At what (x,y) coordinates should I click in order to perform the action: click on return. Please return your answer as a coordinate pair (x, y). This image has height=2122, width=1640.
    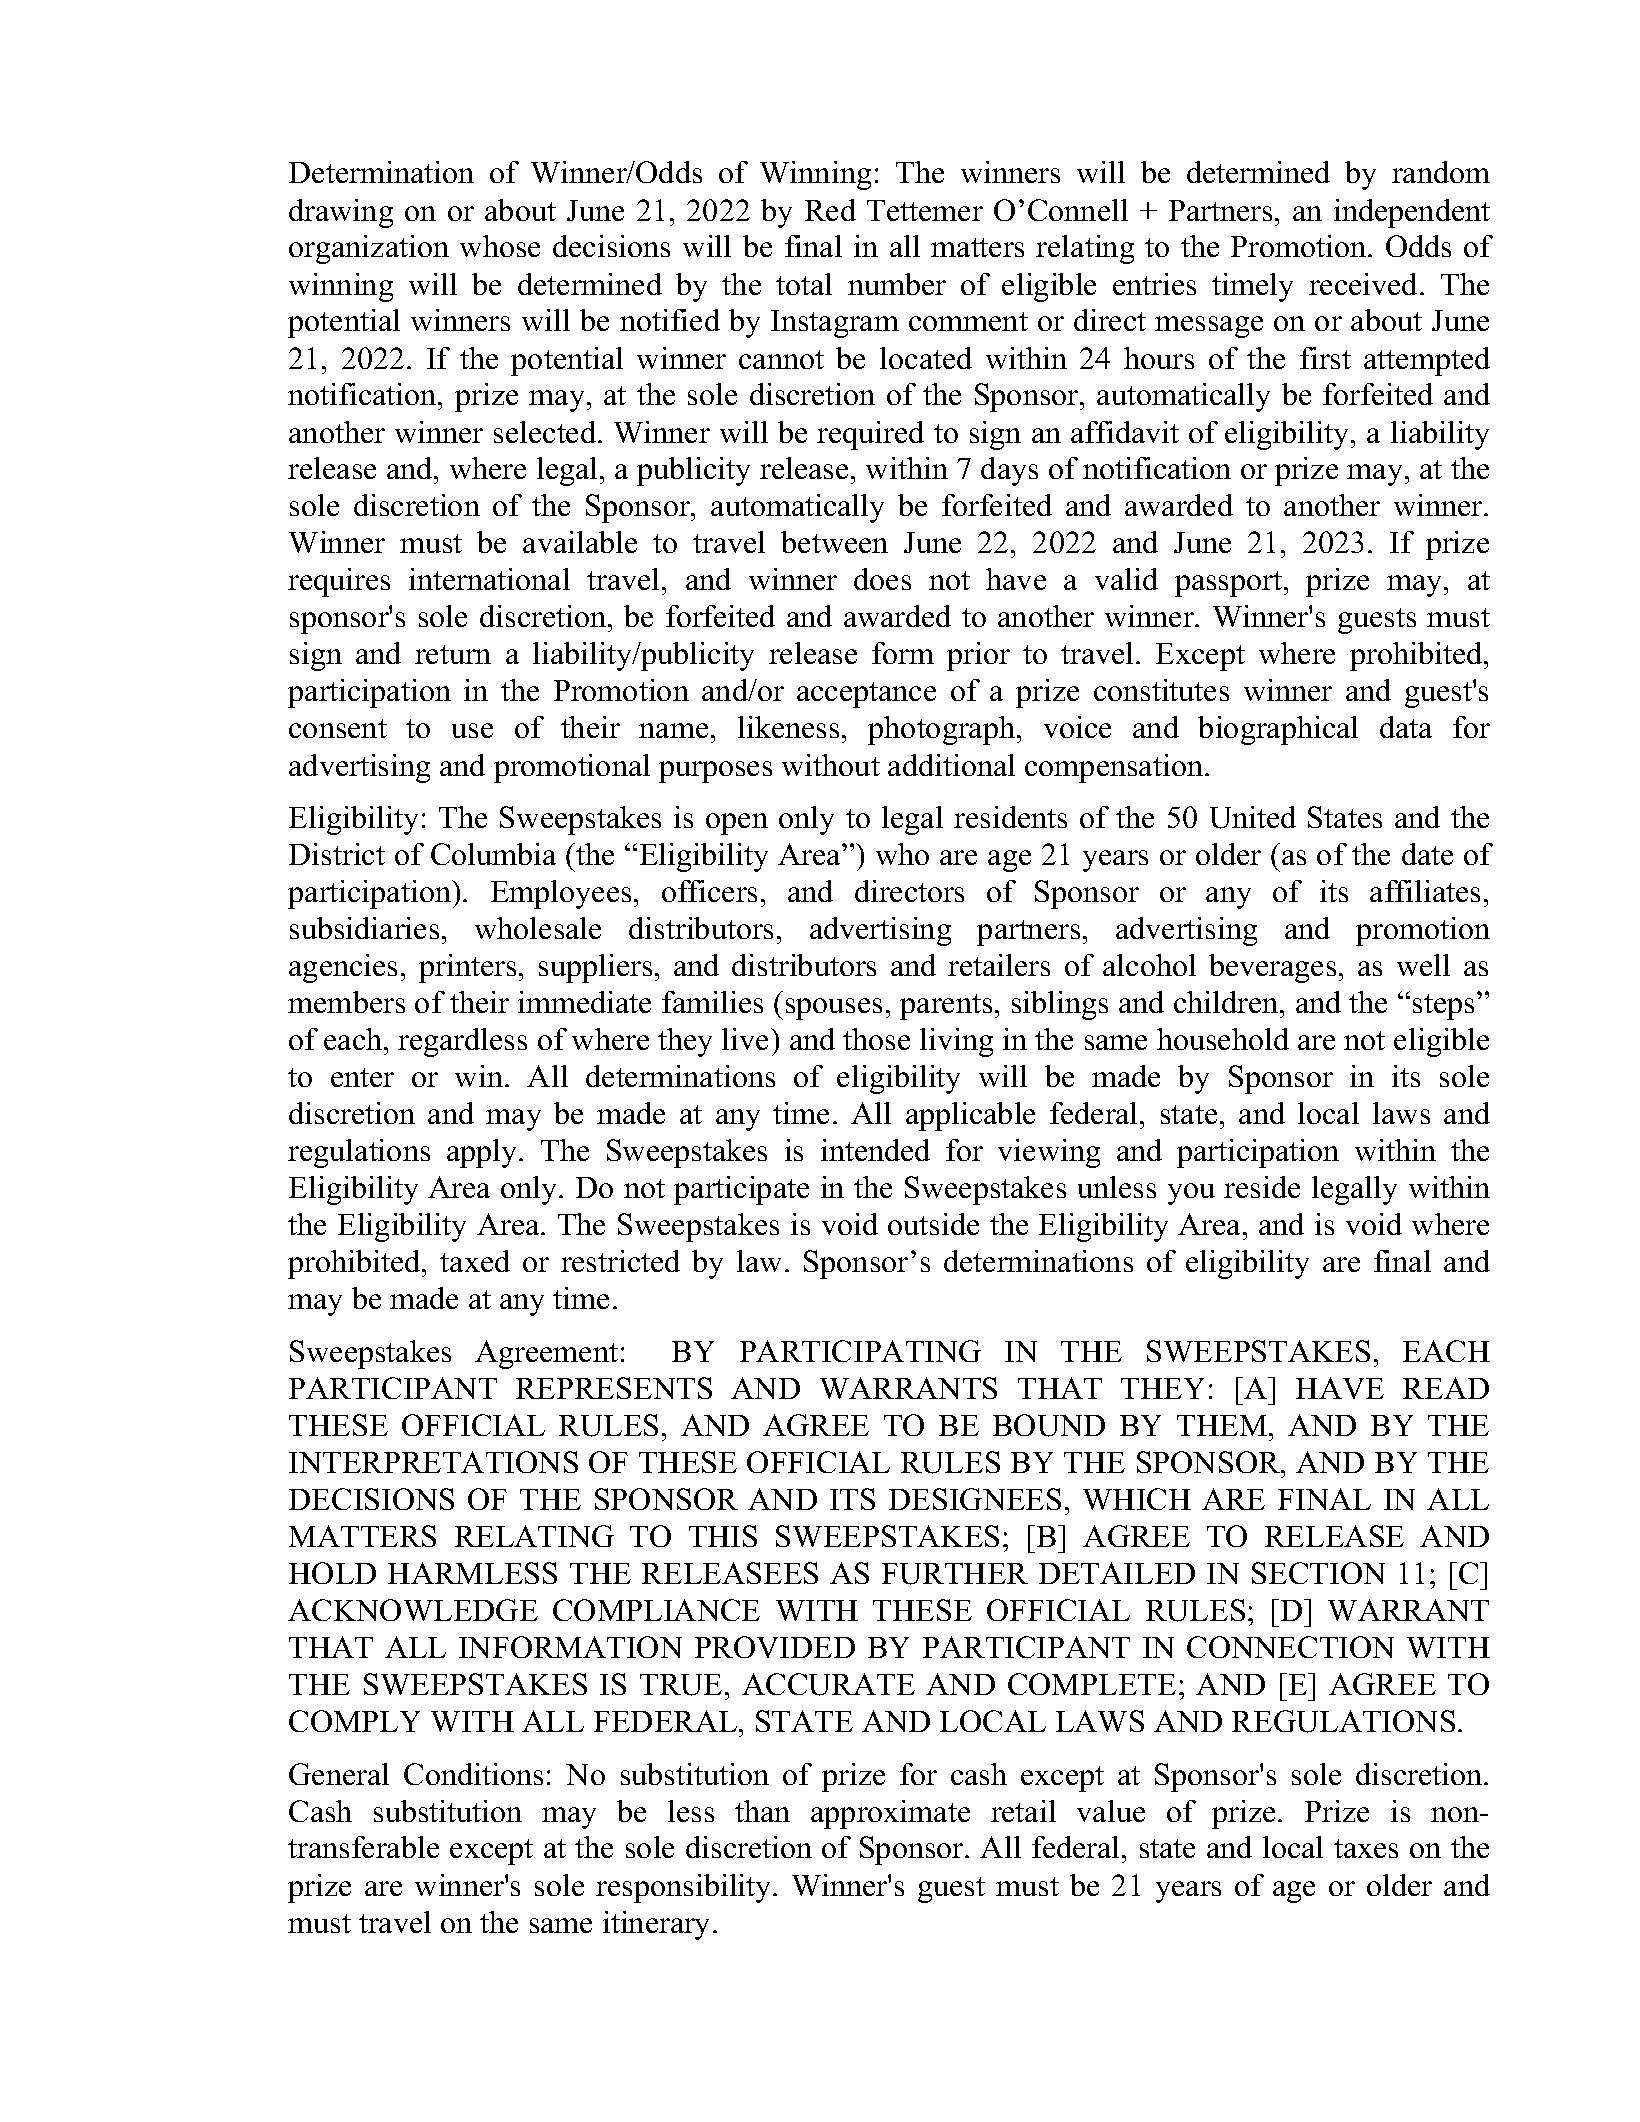
    Looking at the image, I should click on (453, 654).
